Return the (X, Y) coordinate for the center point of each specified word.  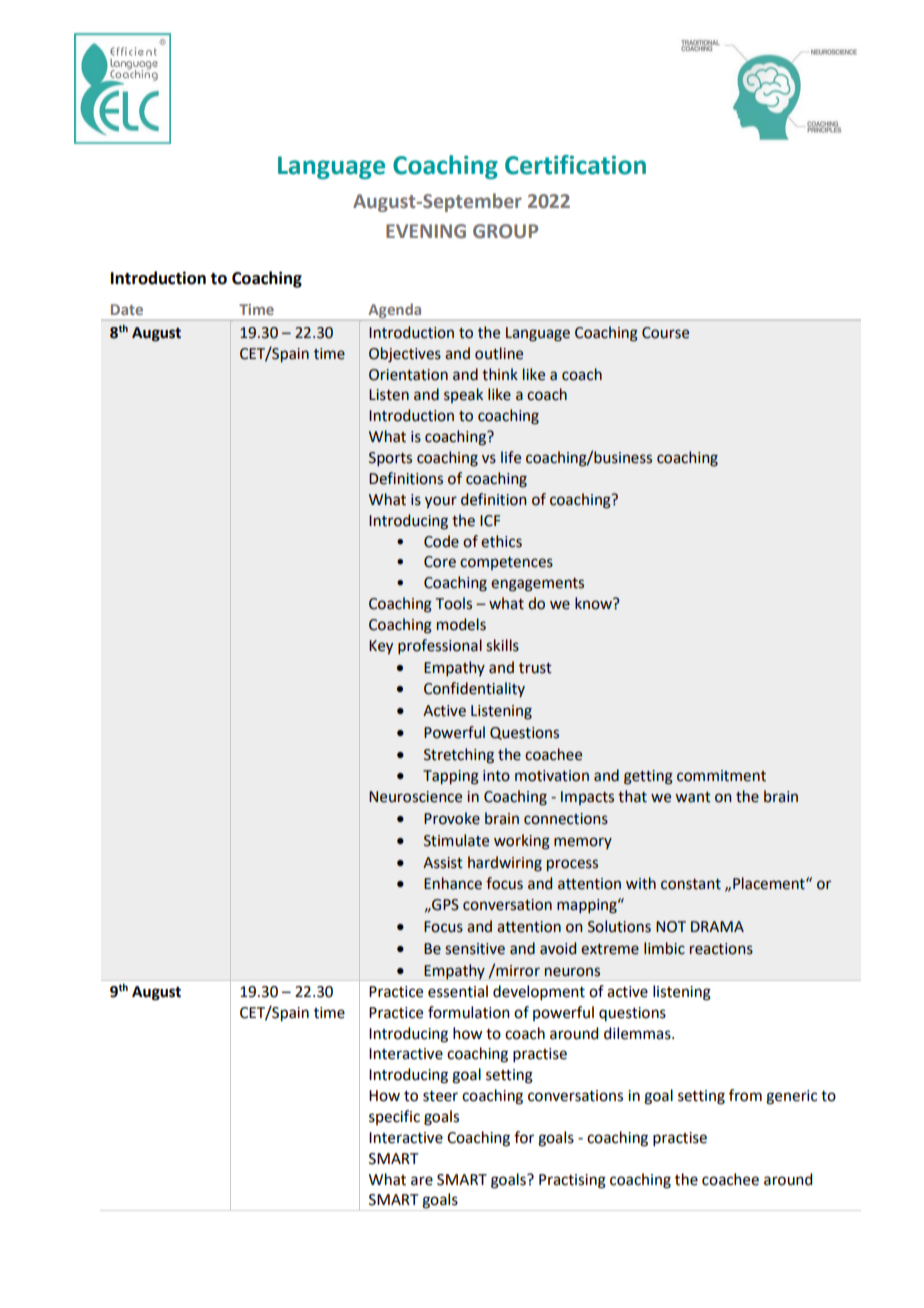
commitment (721, 776)
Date (127, 309)
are (422, 1181)
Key (381, 647)
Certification (575, 165)
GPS (444, 905)
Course (665, 333)
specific (394, 1117)
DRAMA (717, 926)
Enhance (453, 883)
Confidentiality (474, 689)
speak (463, 395)
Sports (390, 459)
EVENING (426, 231)
